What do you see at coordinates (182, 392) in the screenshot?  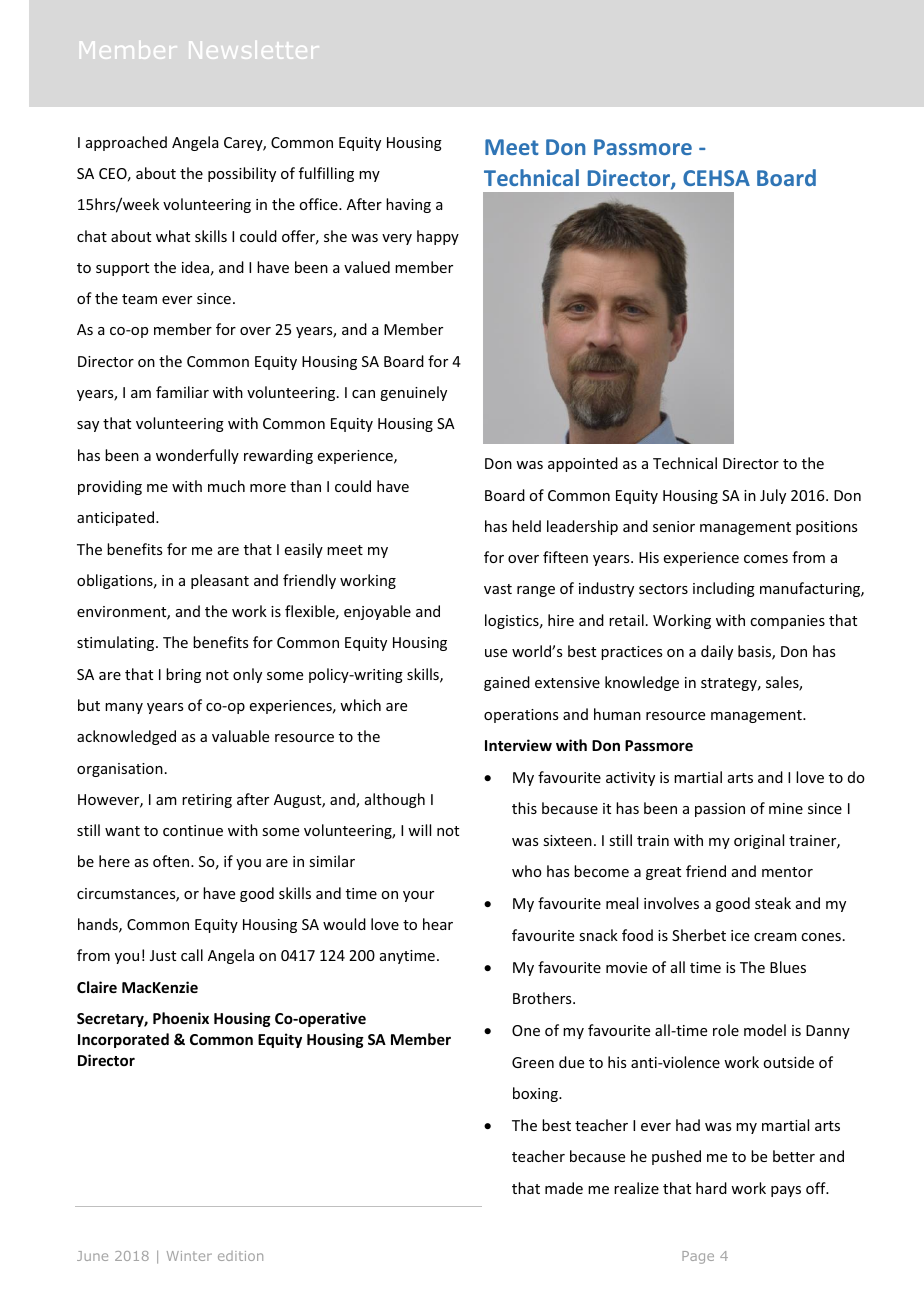 I see `familiar` at bounding box center [182, 392].
